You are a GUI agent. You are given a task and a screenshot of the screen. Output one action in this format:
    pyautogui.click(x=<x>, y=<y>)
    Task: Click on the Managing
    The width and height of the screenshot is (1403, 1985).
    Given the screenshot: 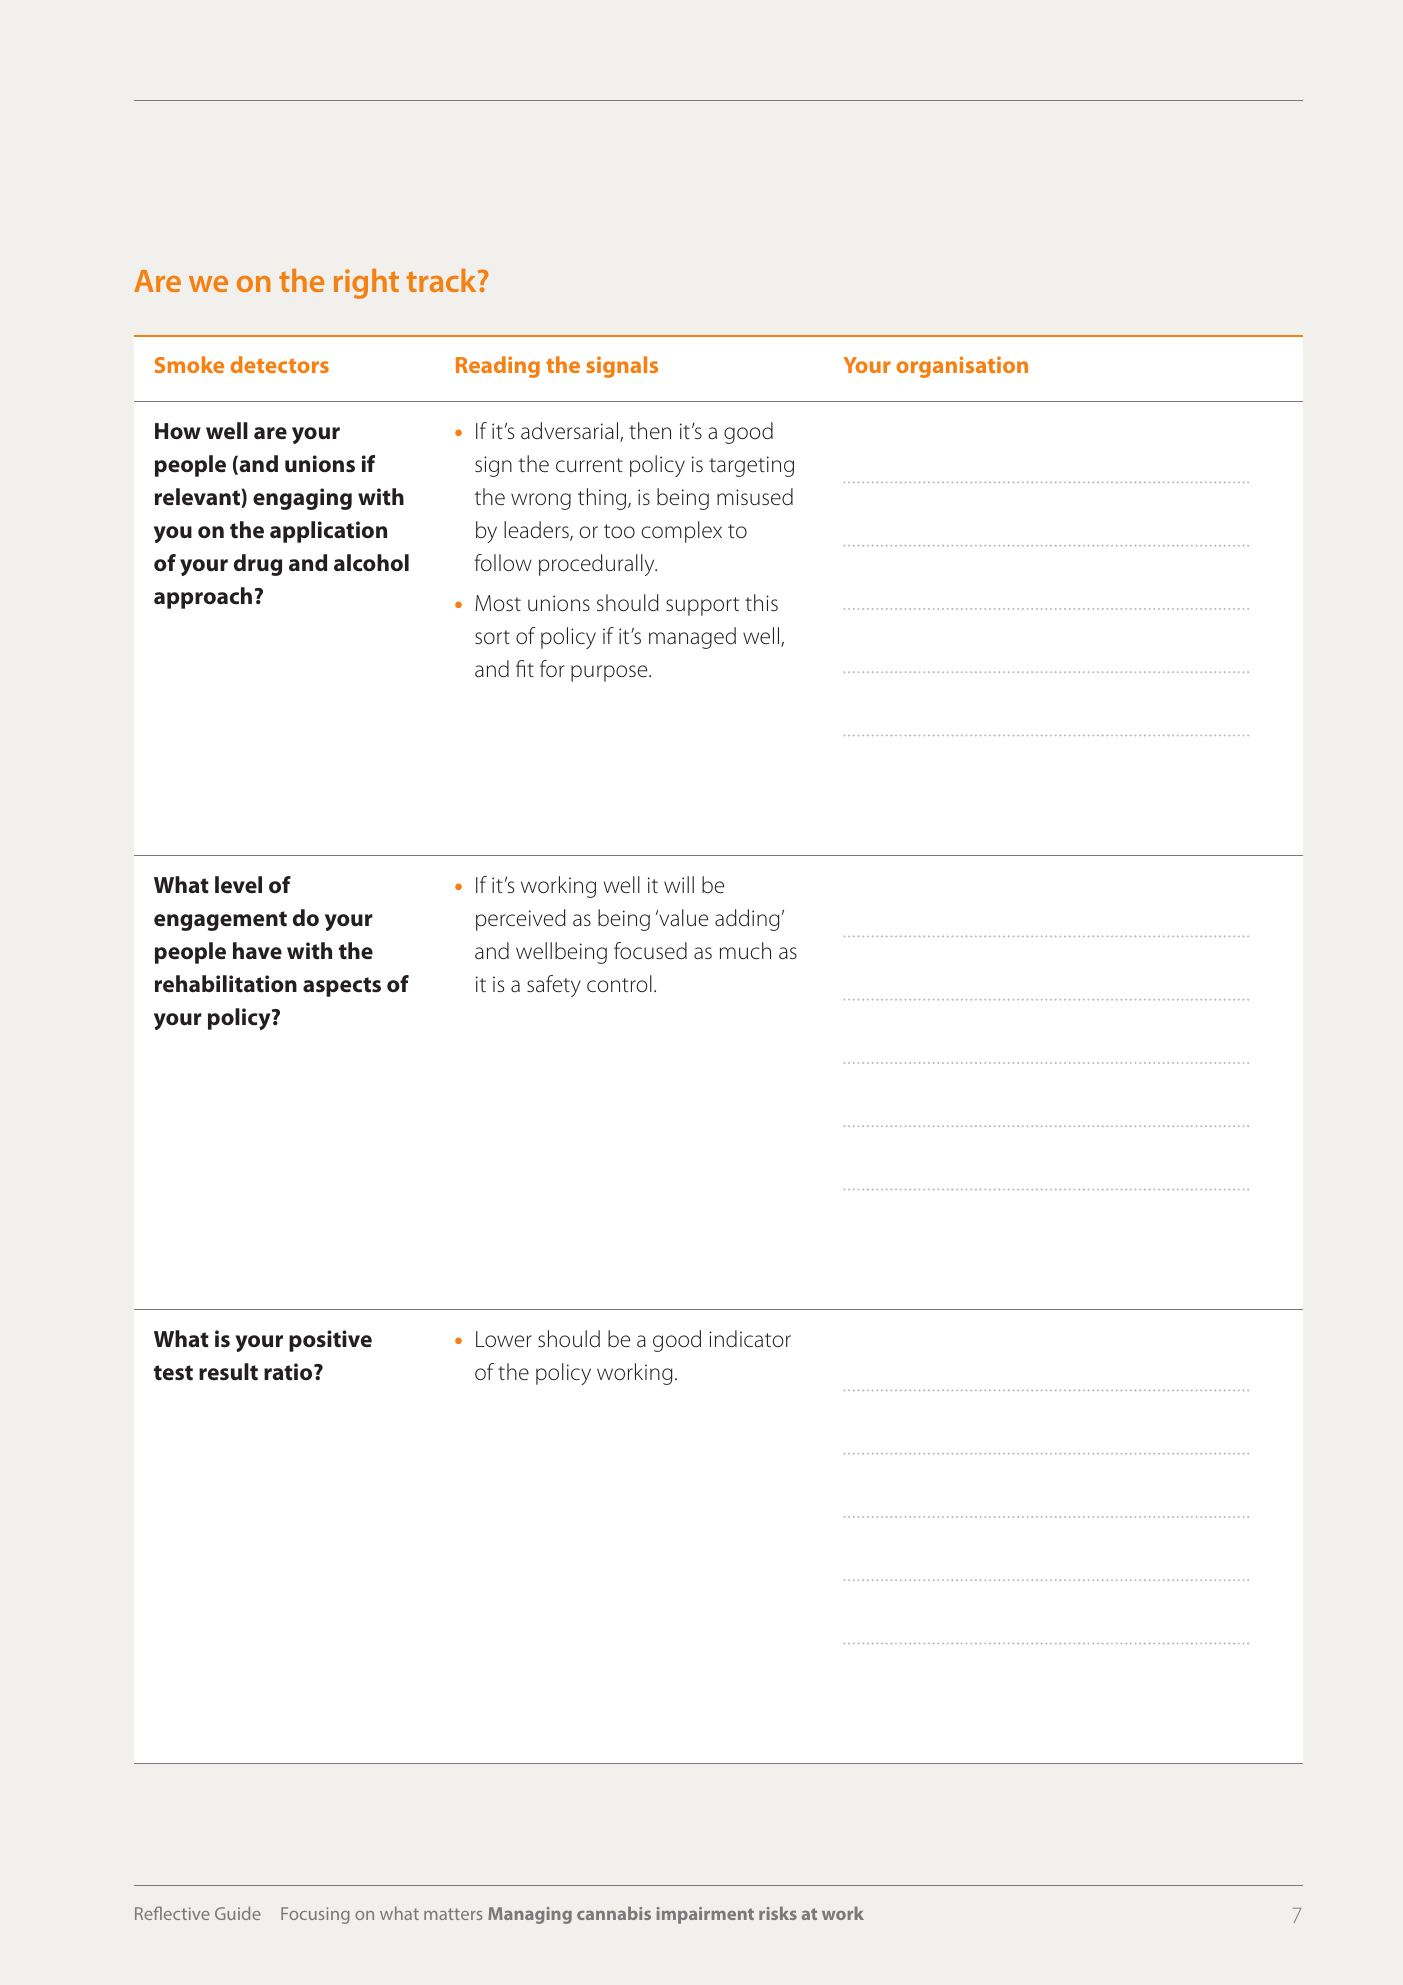 What is the action you would take?
    pyautogui.click(x=530, y=1915)
